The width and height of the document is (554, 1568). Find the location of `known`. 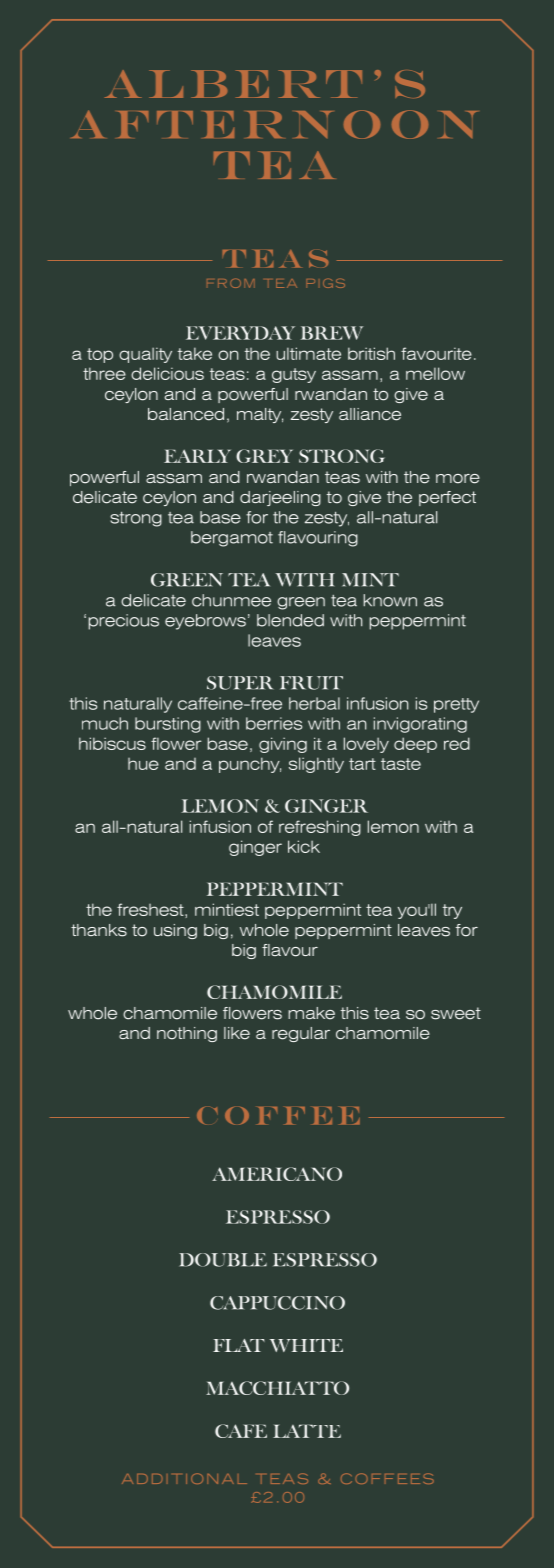

known is located at coordinates (390, 600).
